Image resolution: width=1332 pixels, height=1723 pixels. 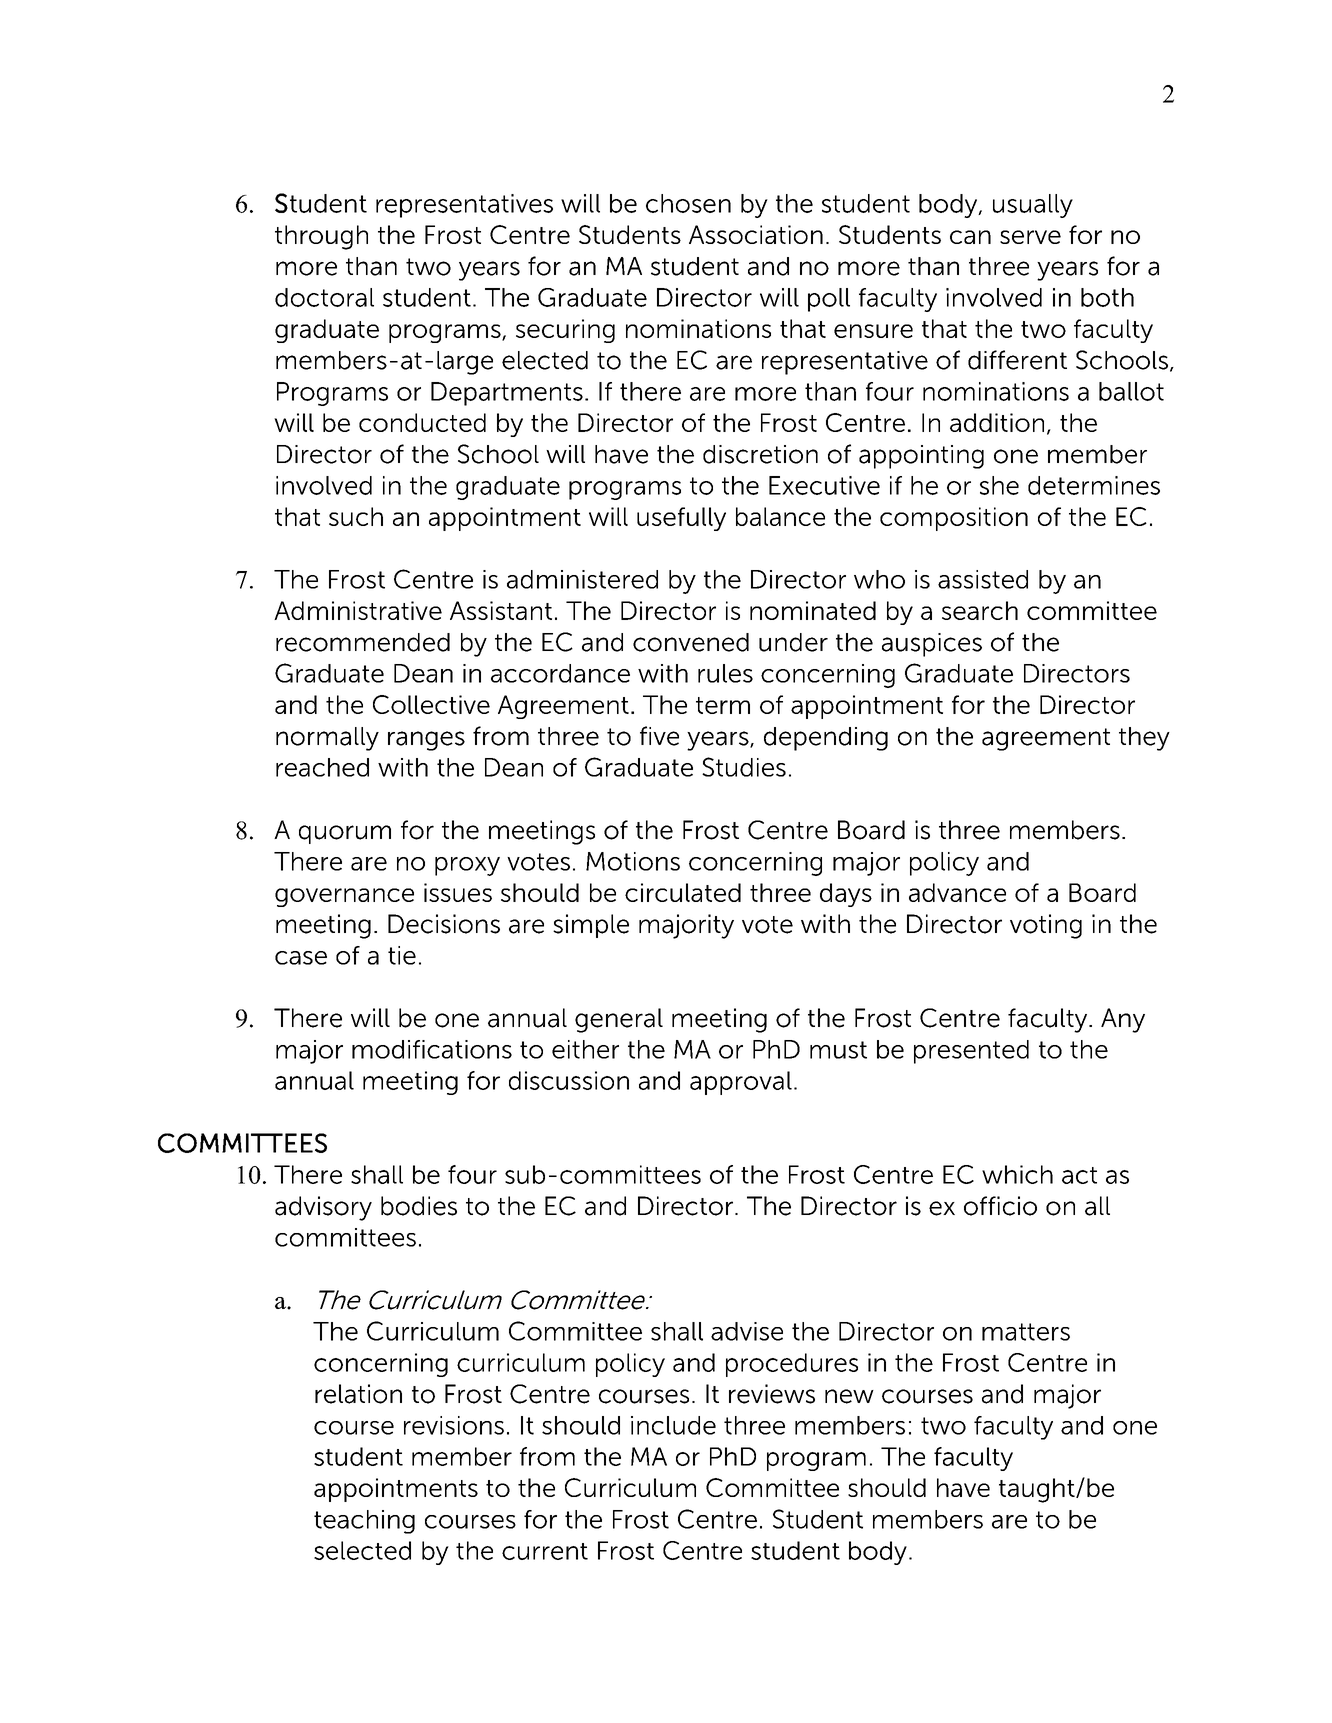 I want to click on include, so click(x=673, y=1425).
